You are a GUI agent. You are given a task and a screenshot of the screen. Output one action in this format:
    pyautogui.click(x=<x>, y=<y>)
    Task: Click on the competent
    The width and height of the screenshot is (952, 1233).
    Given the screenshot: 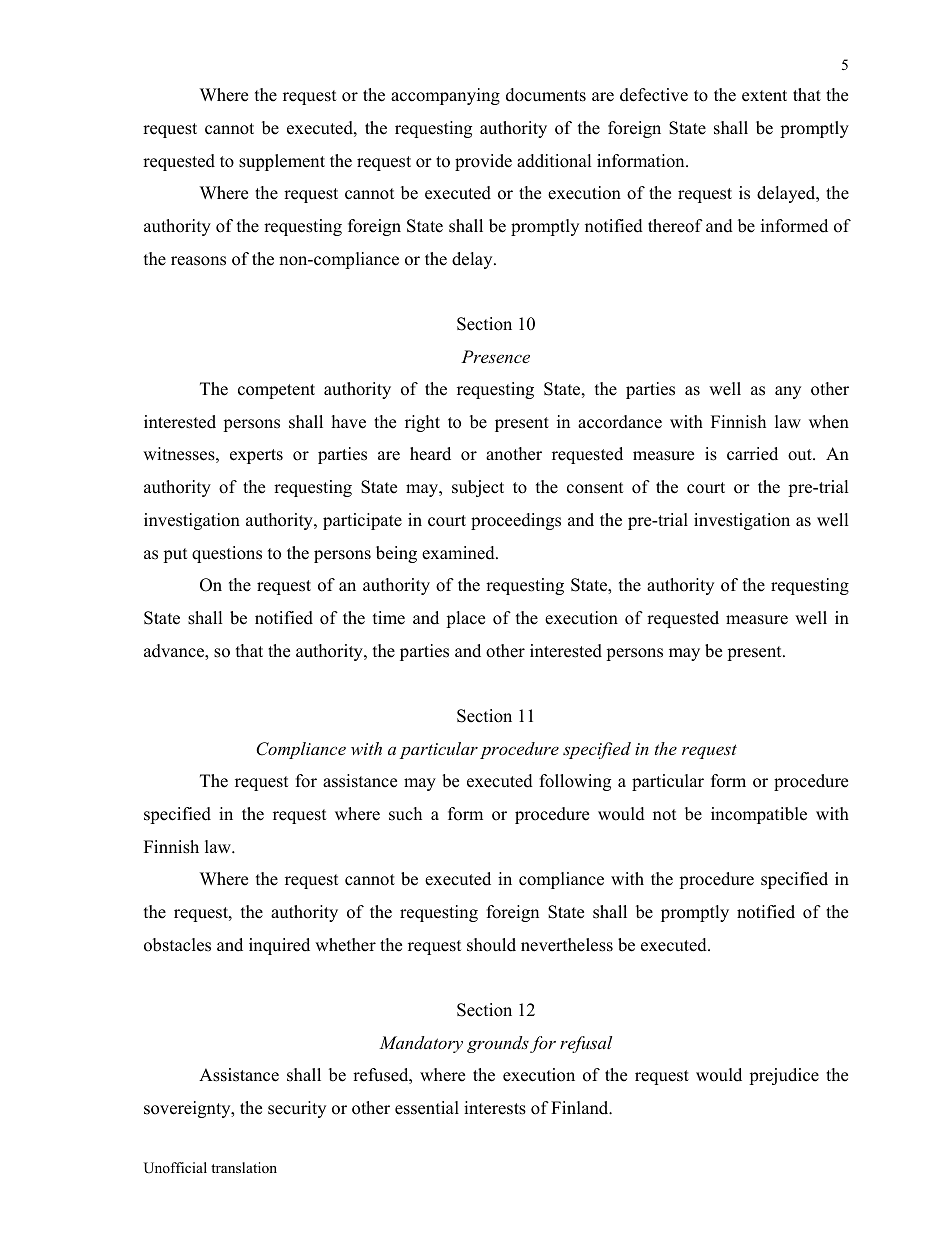 What is the action you would take?
    pyautogui.click(x=276, y=391)
